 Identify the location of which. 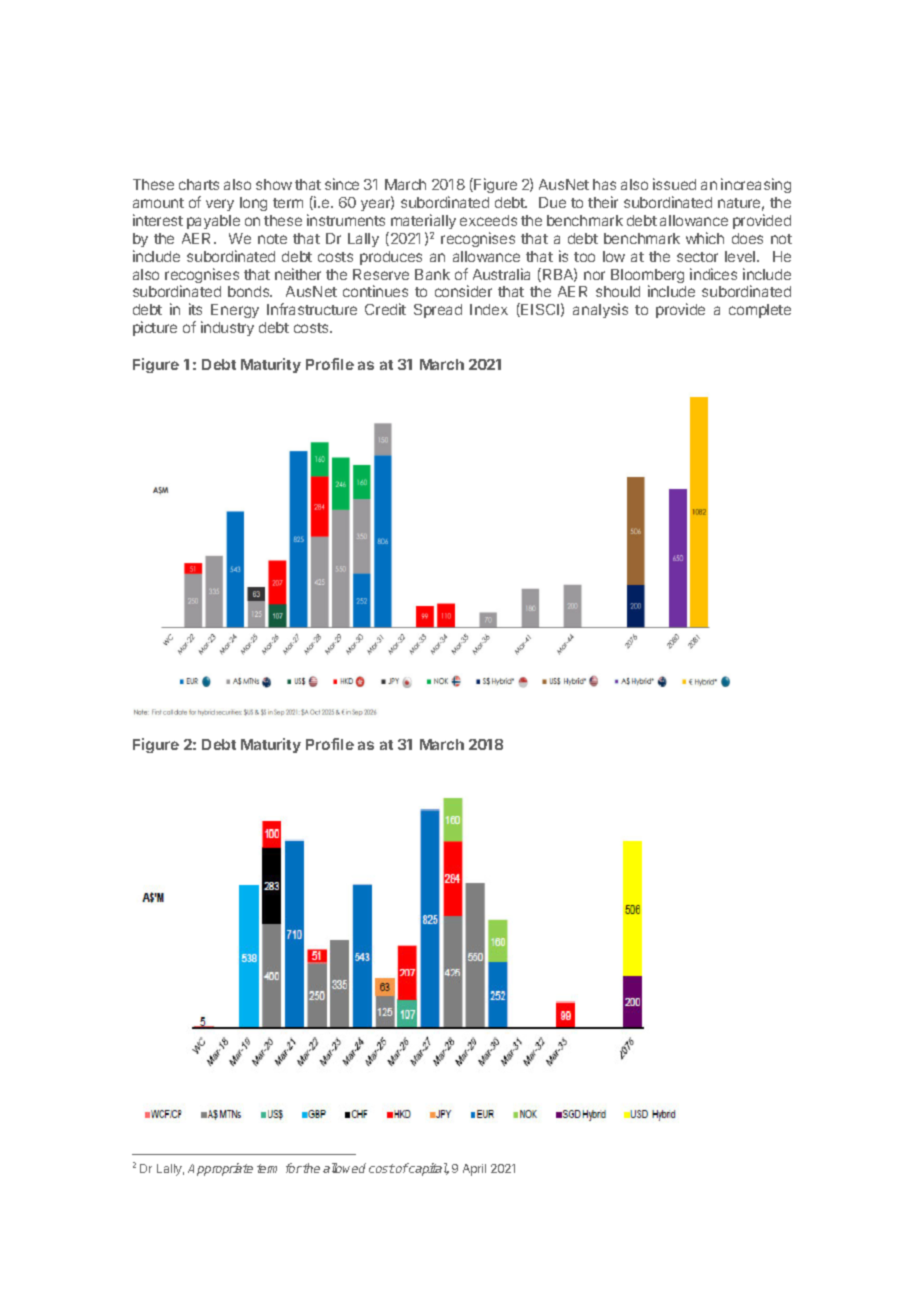
(705, 238).
